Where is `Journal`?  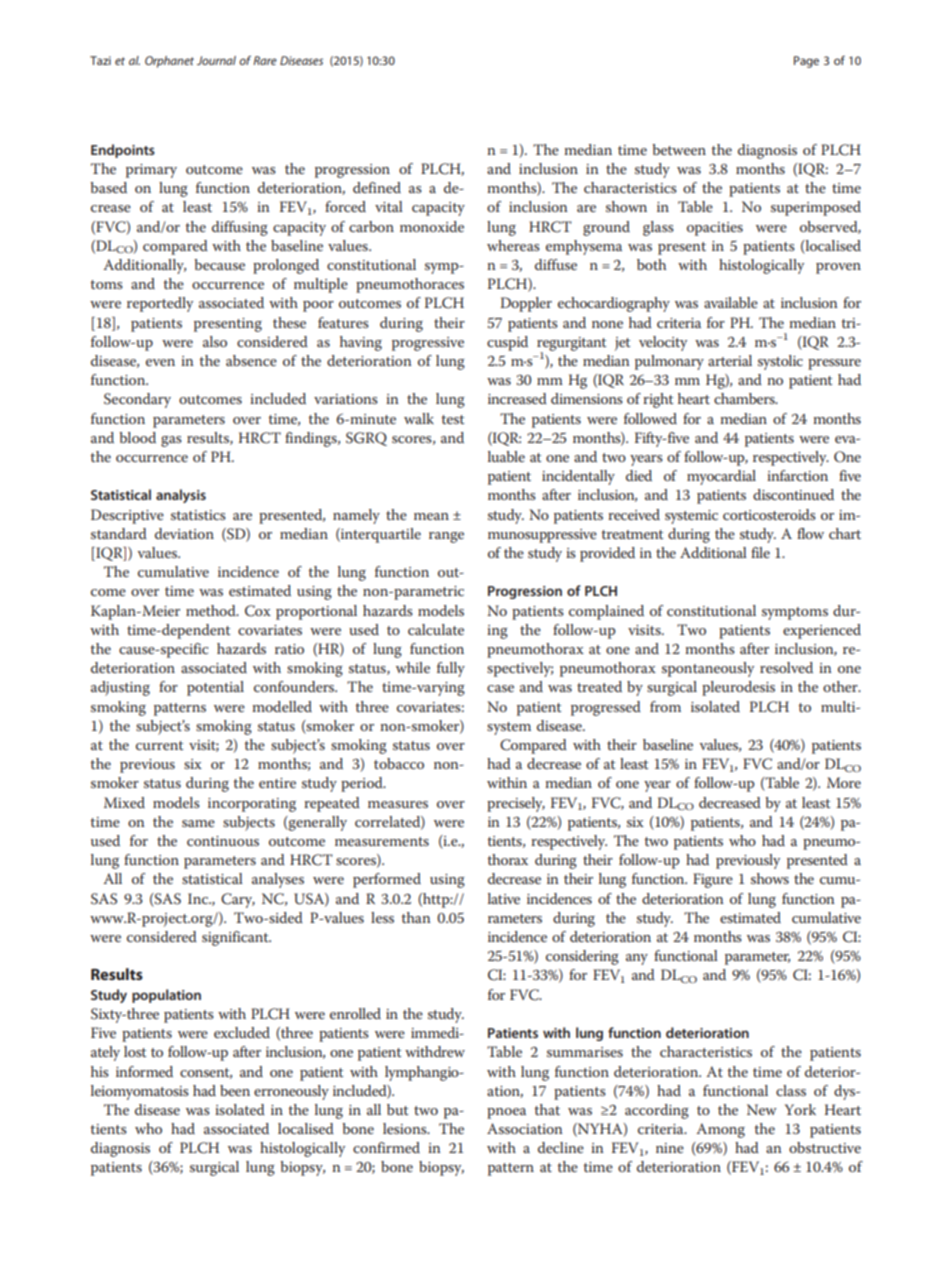 Journal is located at coordinates (216, 60).
